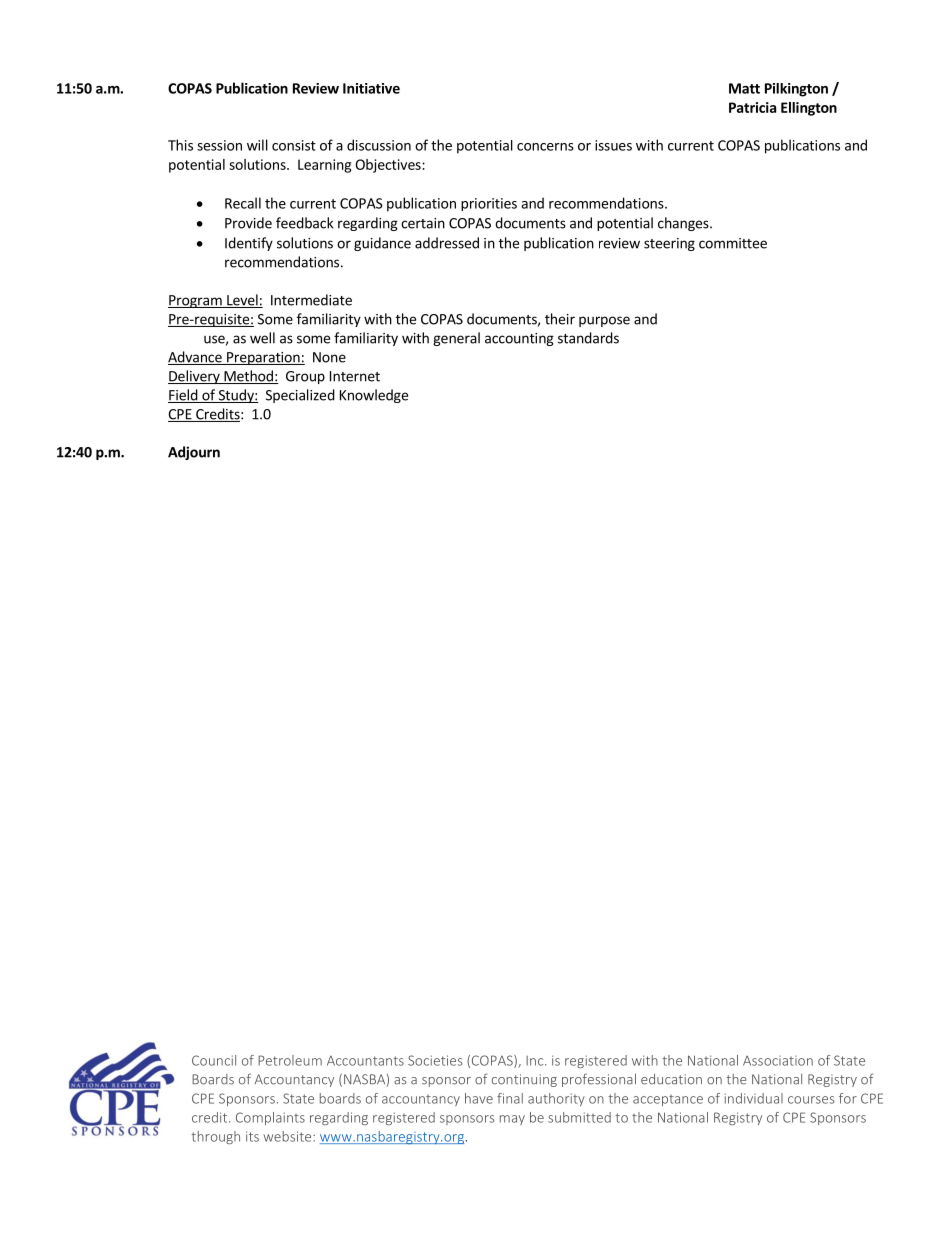 The height and width of the document is (1233, 952). I want to click on Petroleum, so click(290, 1060).
